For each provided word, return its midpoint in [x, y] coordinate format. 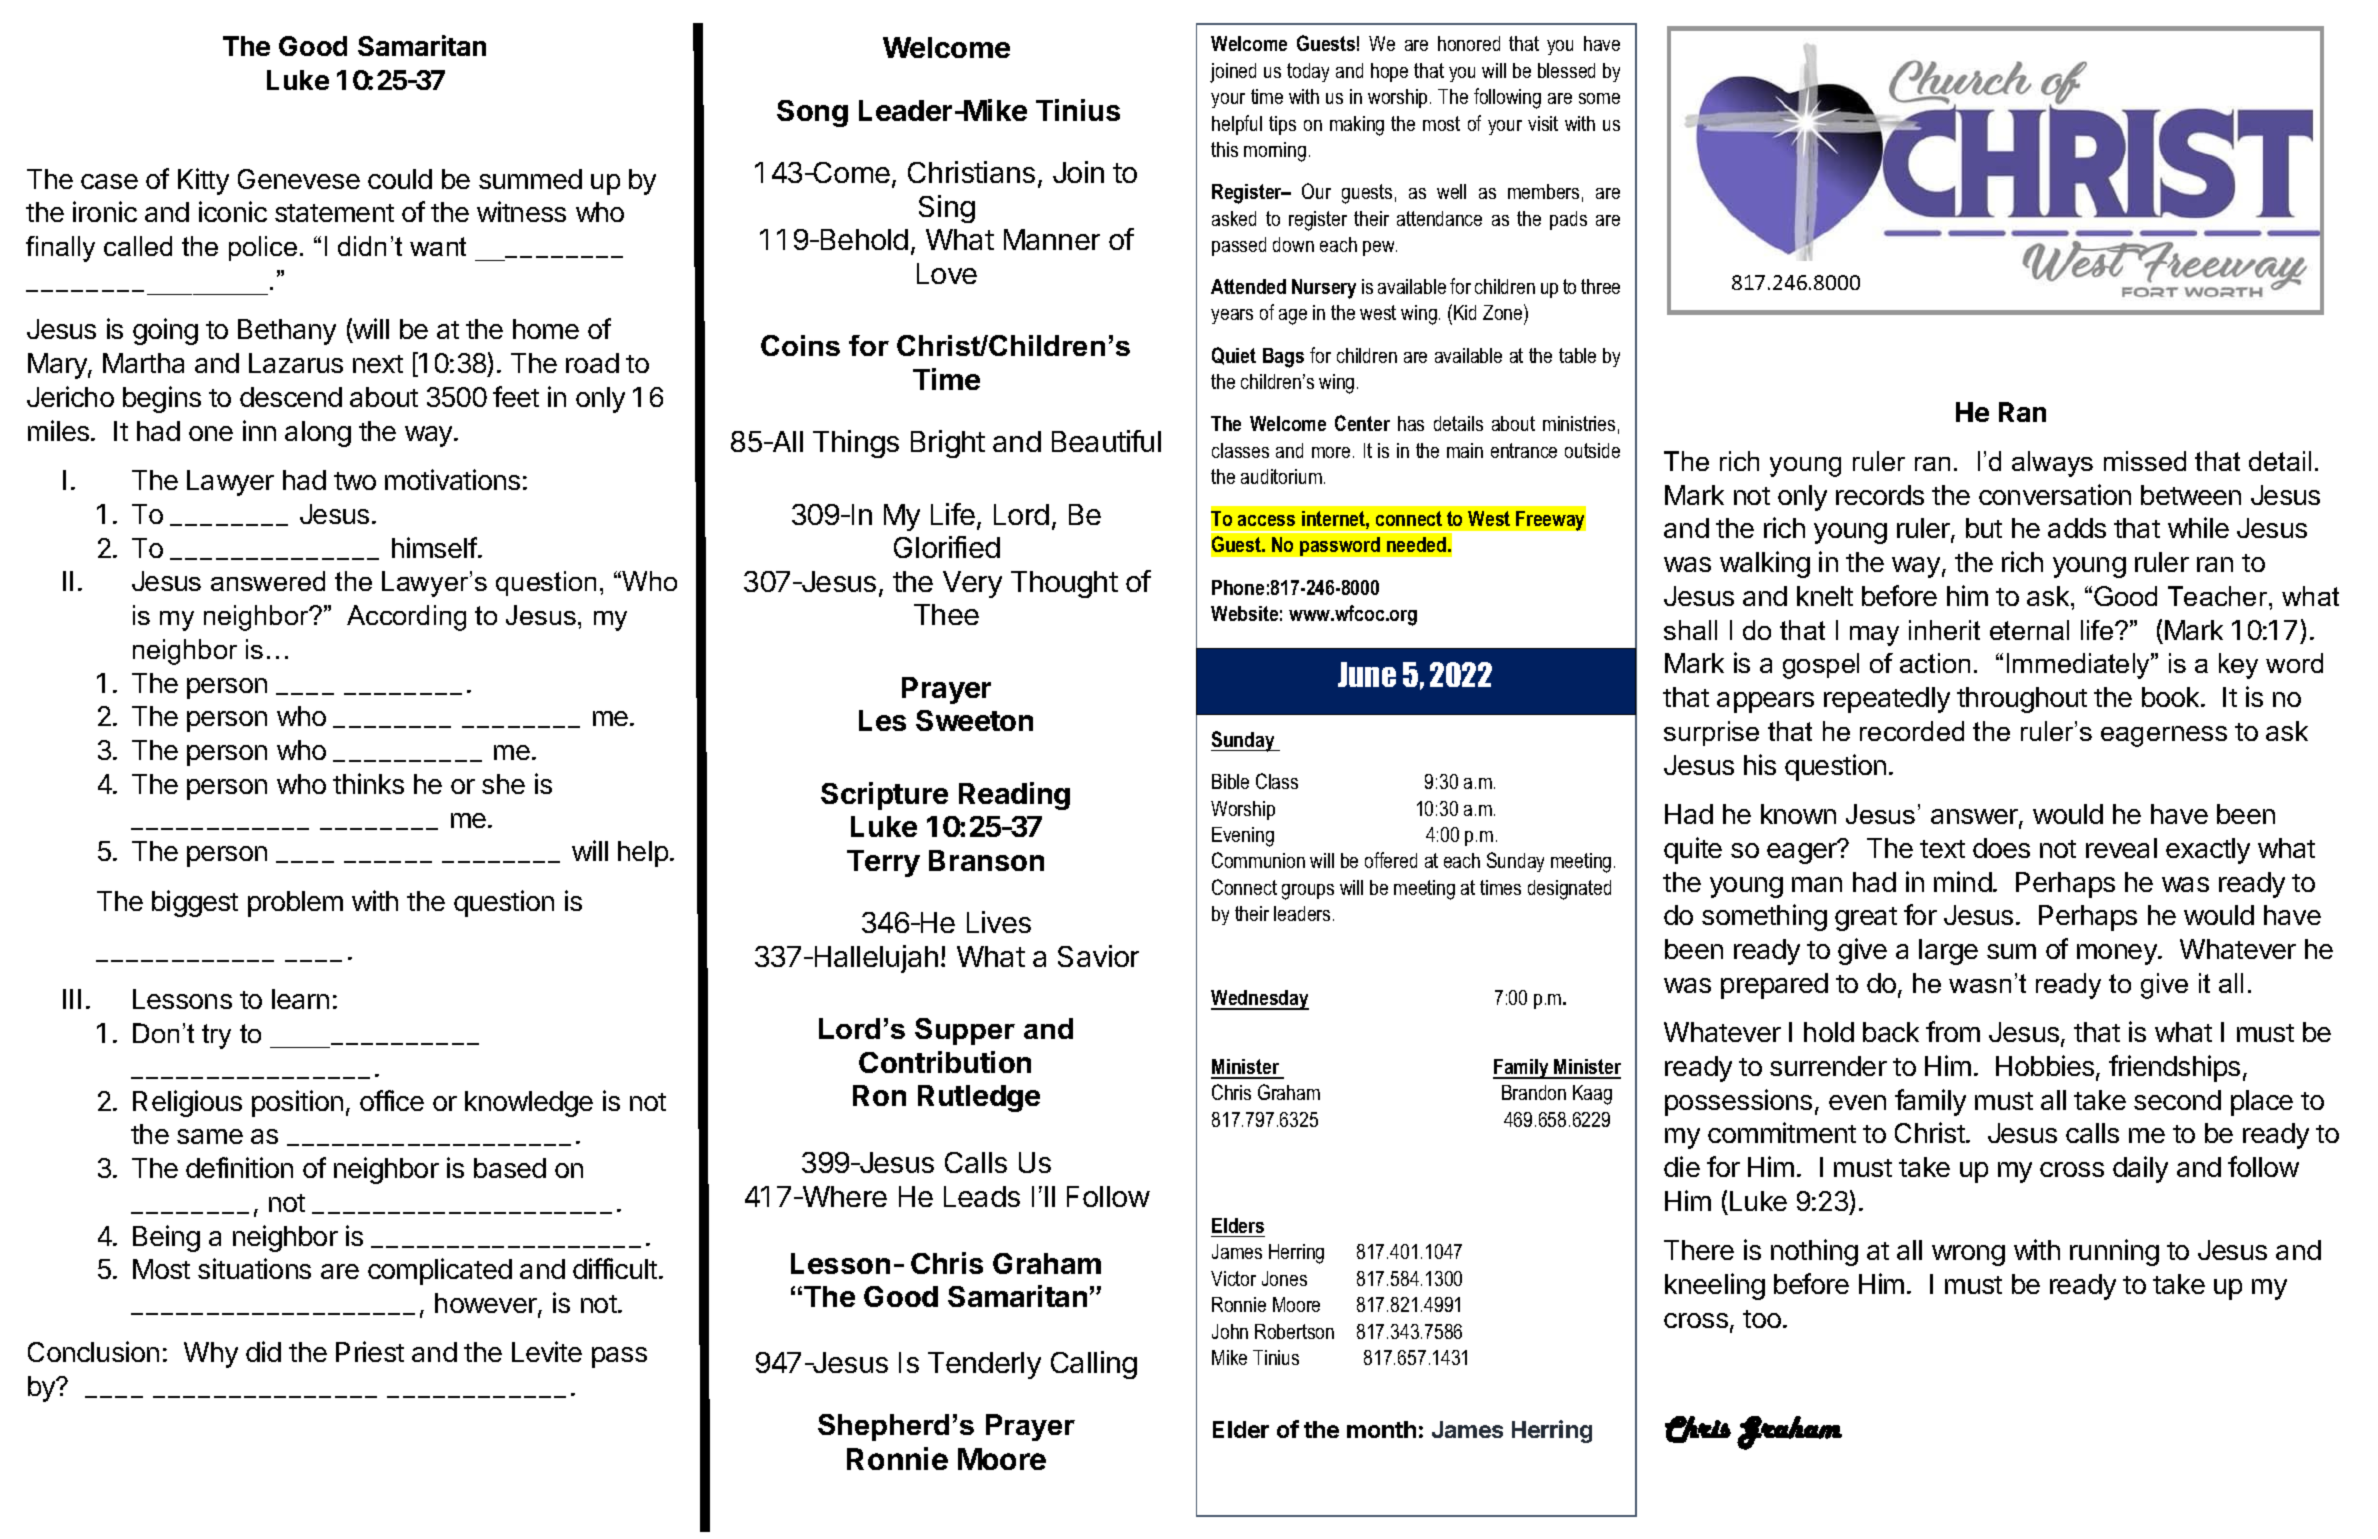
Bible [1230, 781]
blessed [1566, 70]
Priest [370, 1351]
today [1308, 72]
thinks [368, 783]
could [400, 179]
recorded [1912, 731]
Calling [1094, 1365]
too [1762, 1319]
